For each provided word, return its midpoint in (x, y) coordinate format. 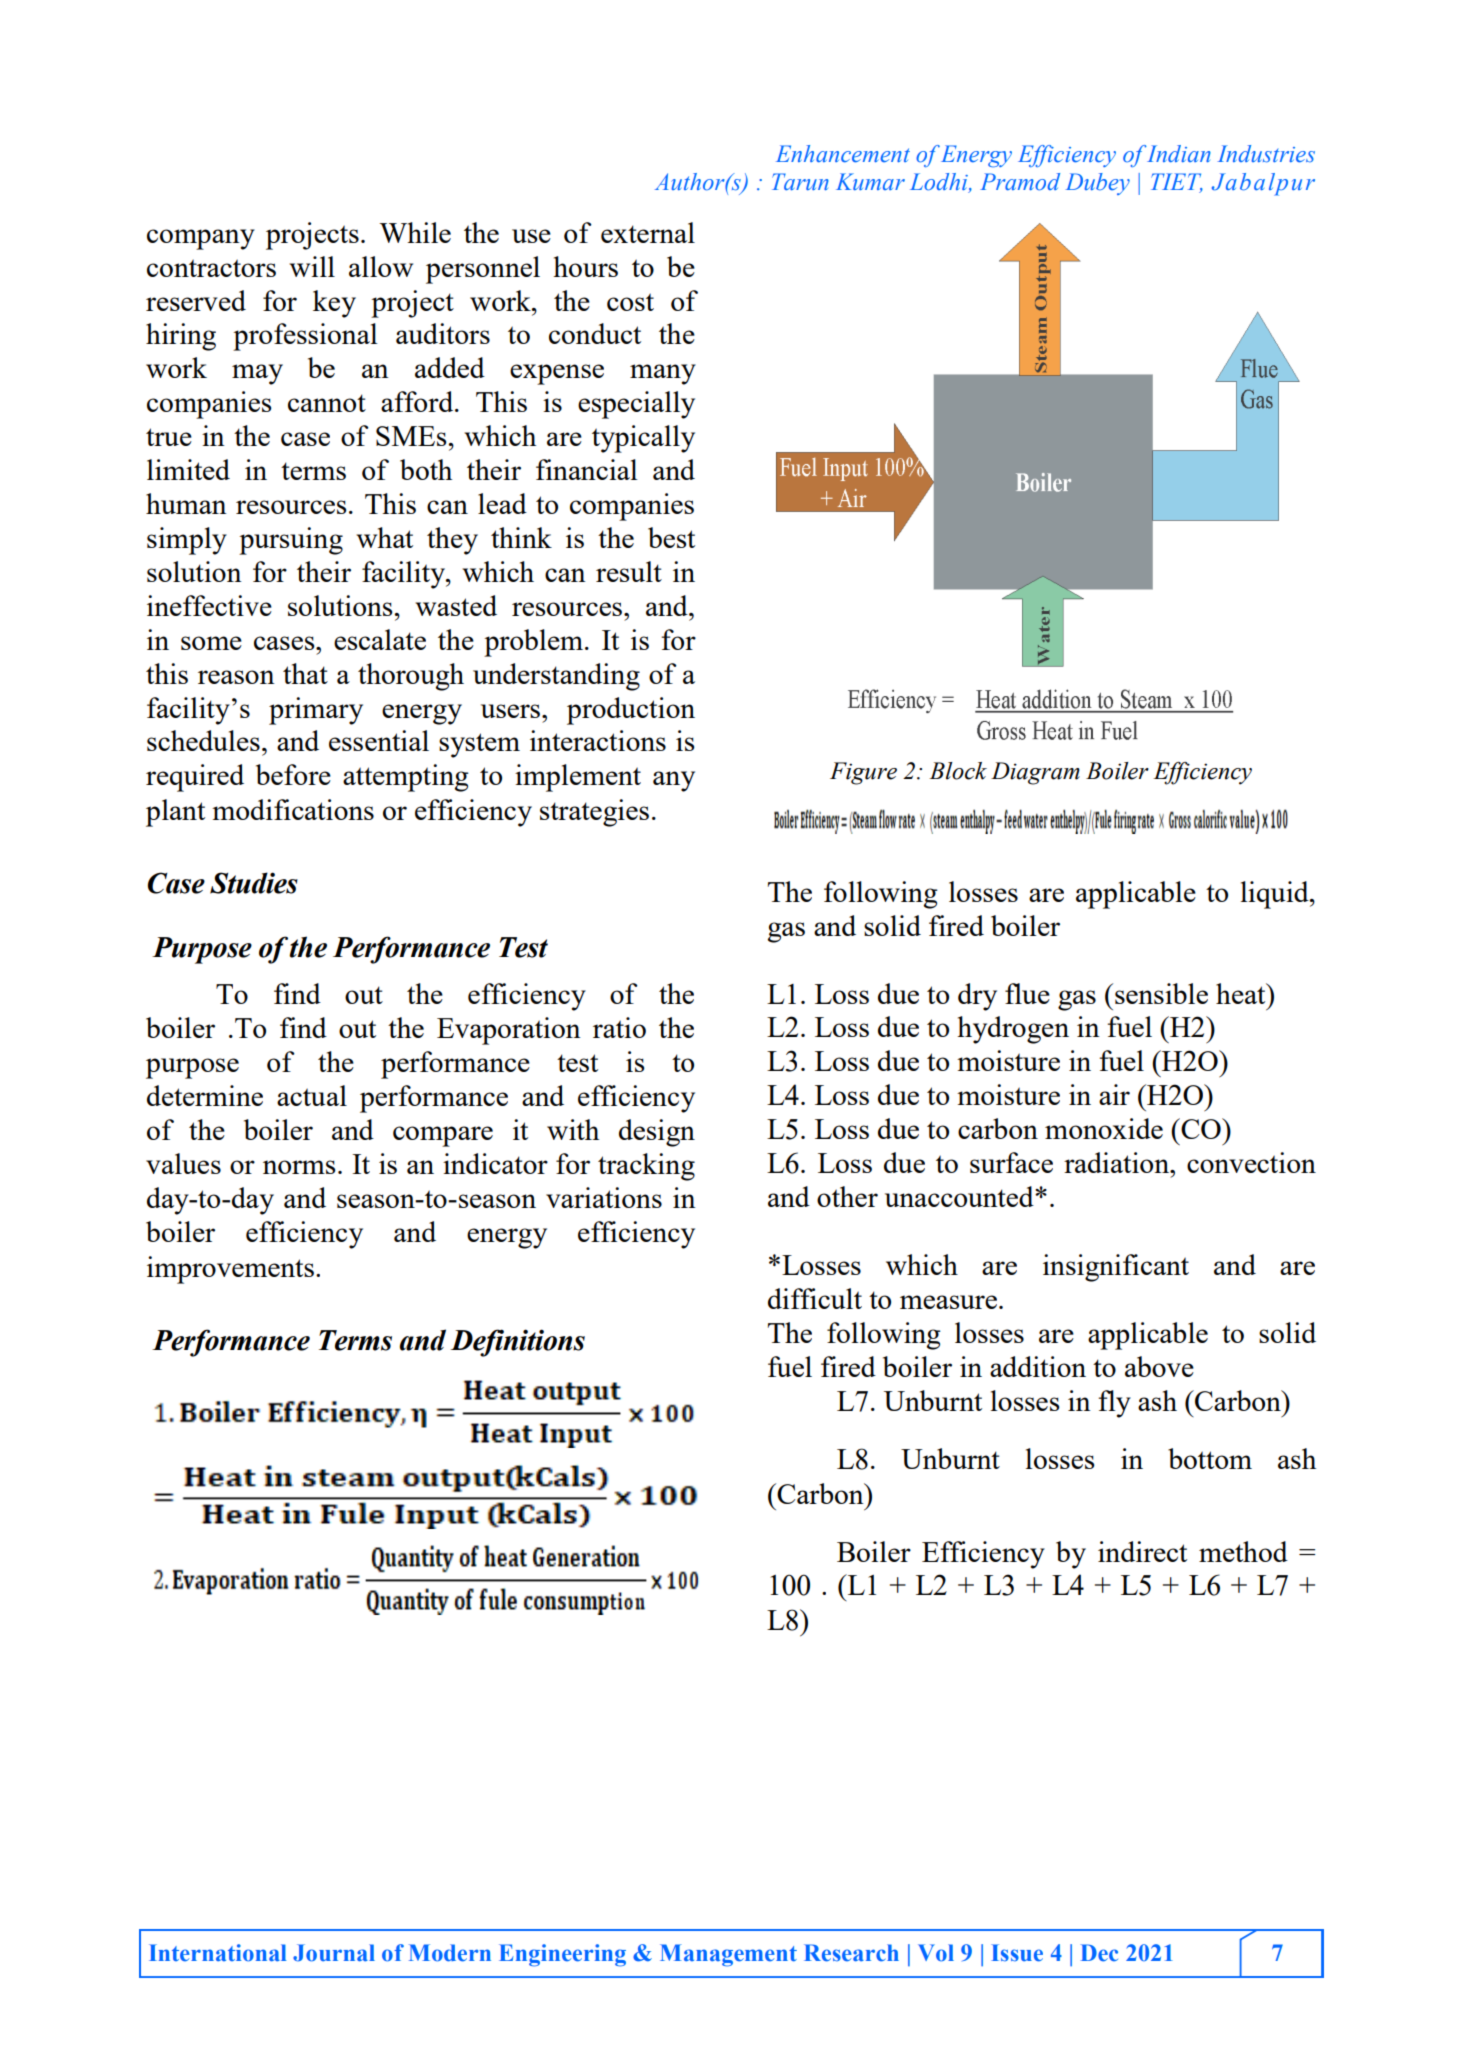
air (1114, 1094)
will (312, 266)
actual (312, 1095)
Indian (1178, 153)
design (657, 1133)
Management (728, 1955)
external (648, 232)
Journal (334, 1953)
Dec (1099, 1953)
